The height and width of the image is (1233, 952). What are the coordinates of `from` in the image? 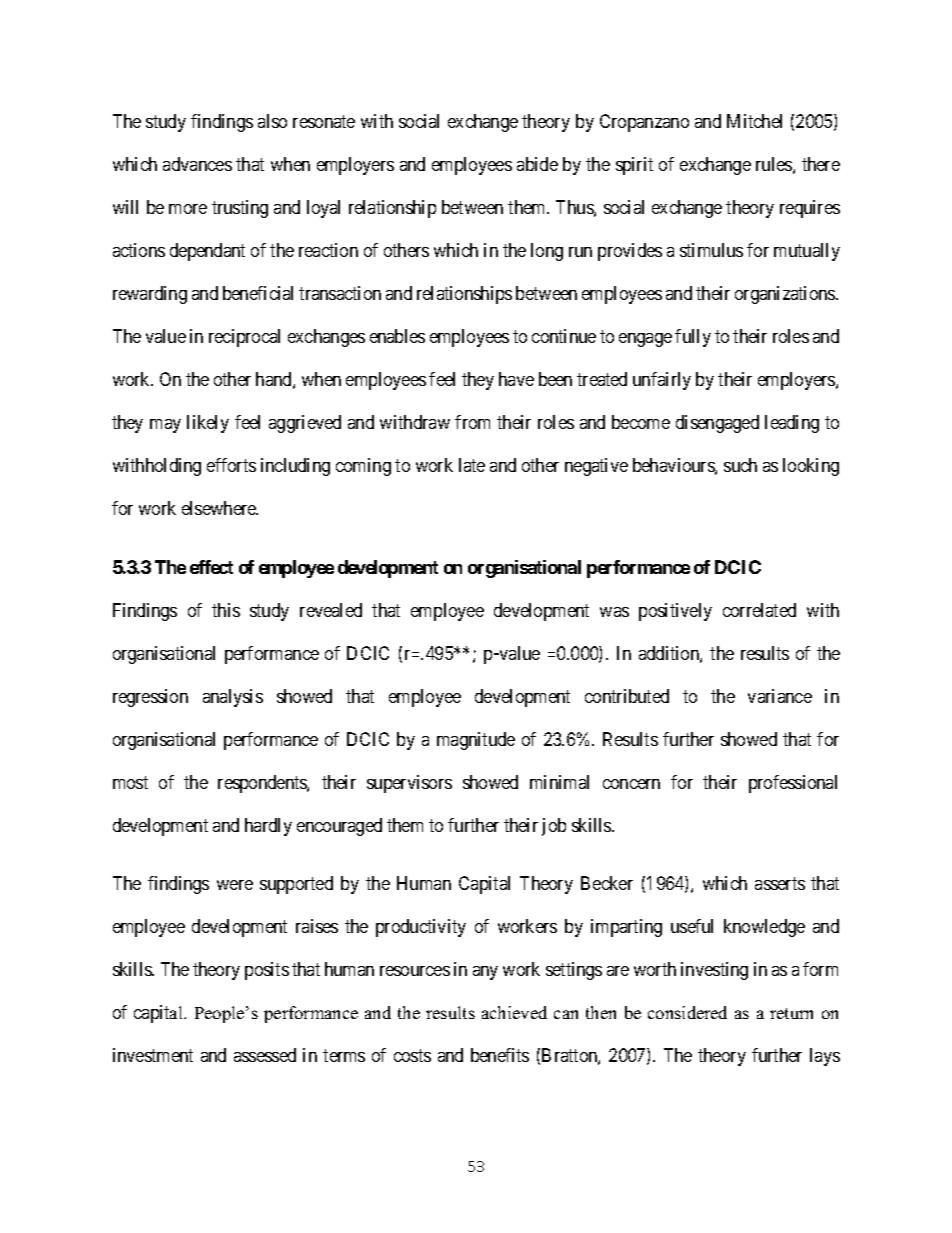 It's located at (472, 422).
